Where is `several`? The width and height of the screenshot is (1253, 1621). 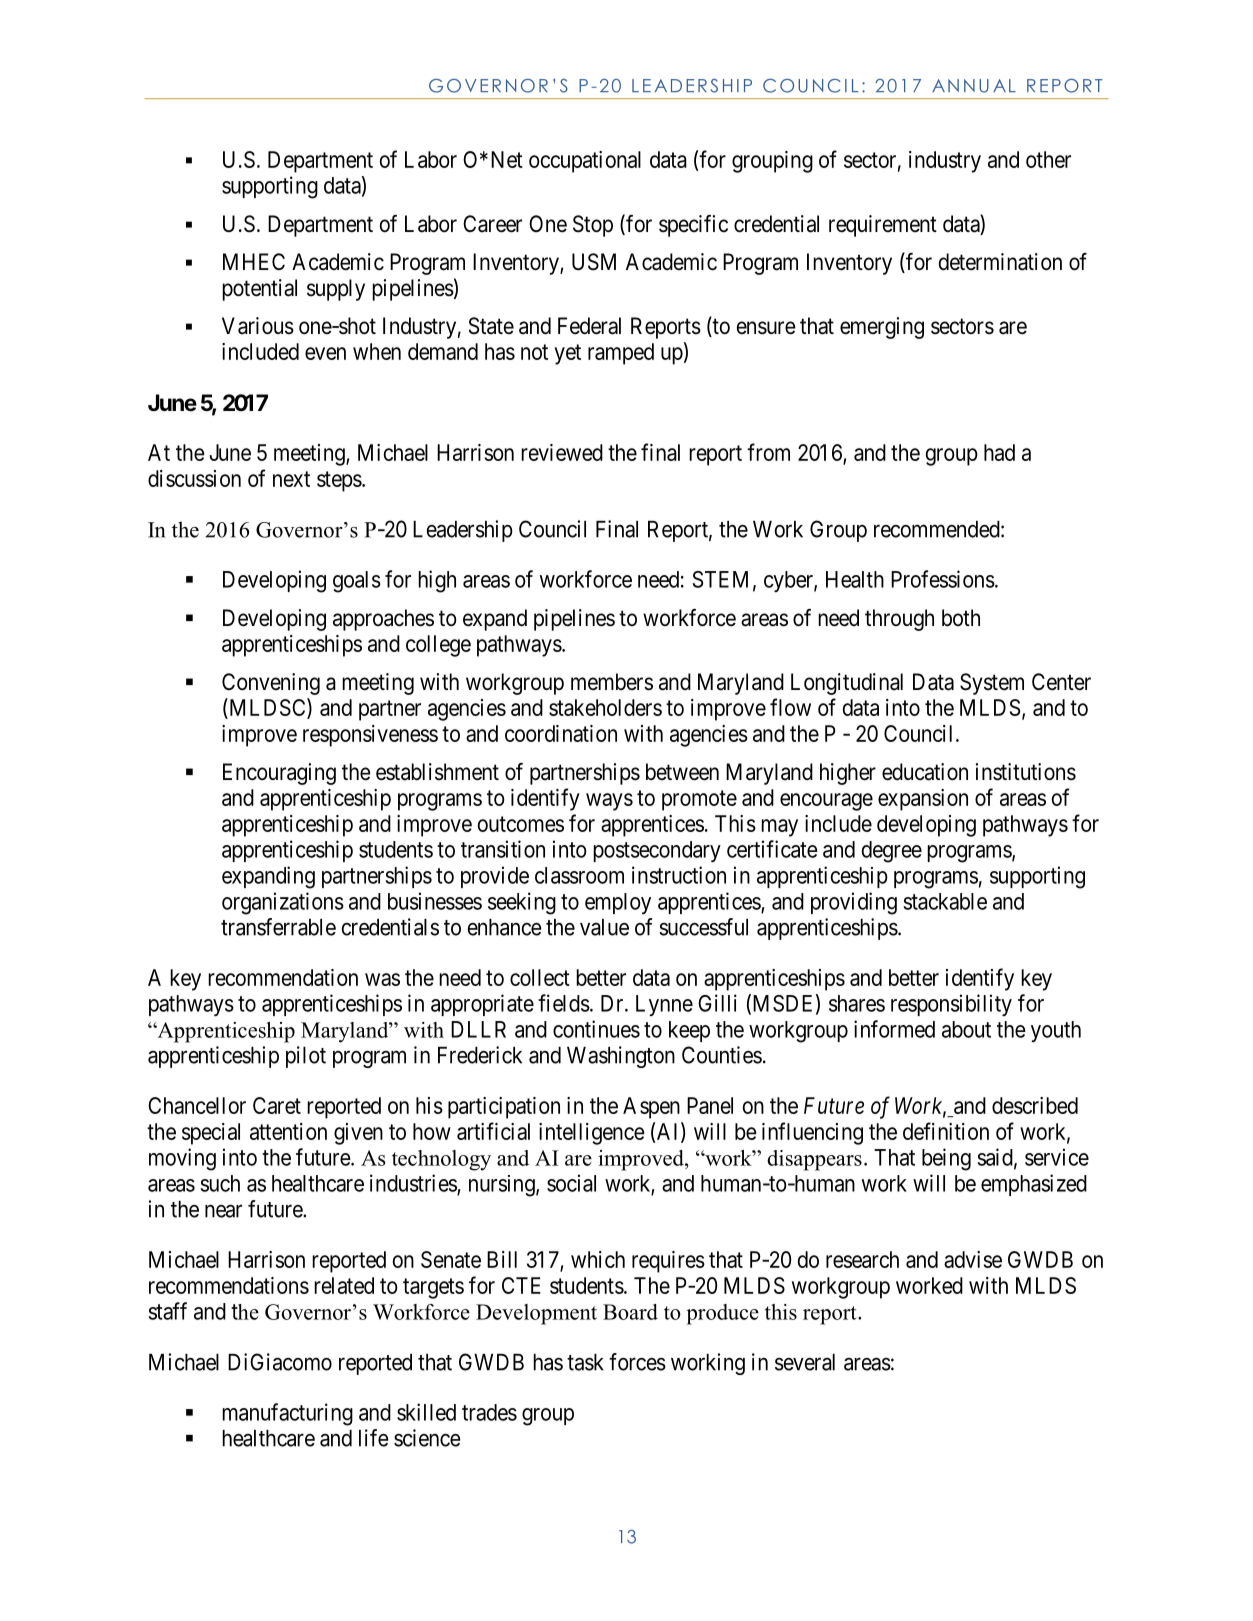
several is located at coordinates (805, 1362).
